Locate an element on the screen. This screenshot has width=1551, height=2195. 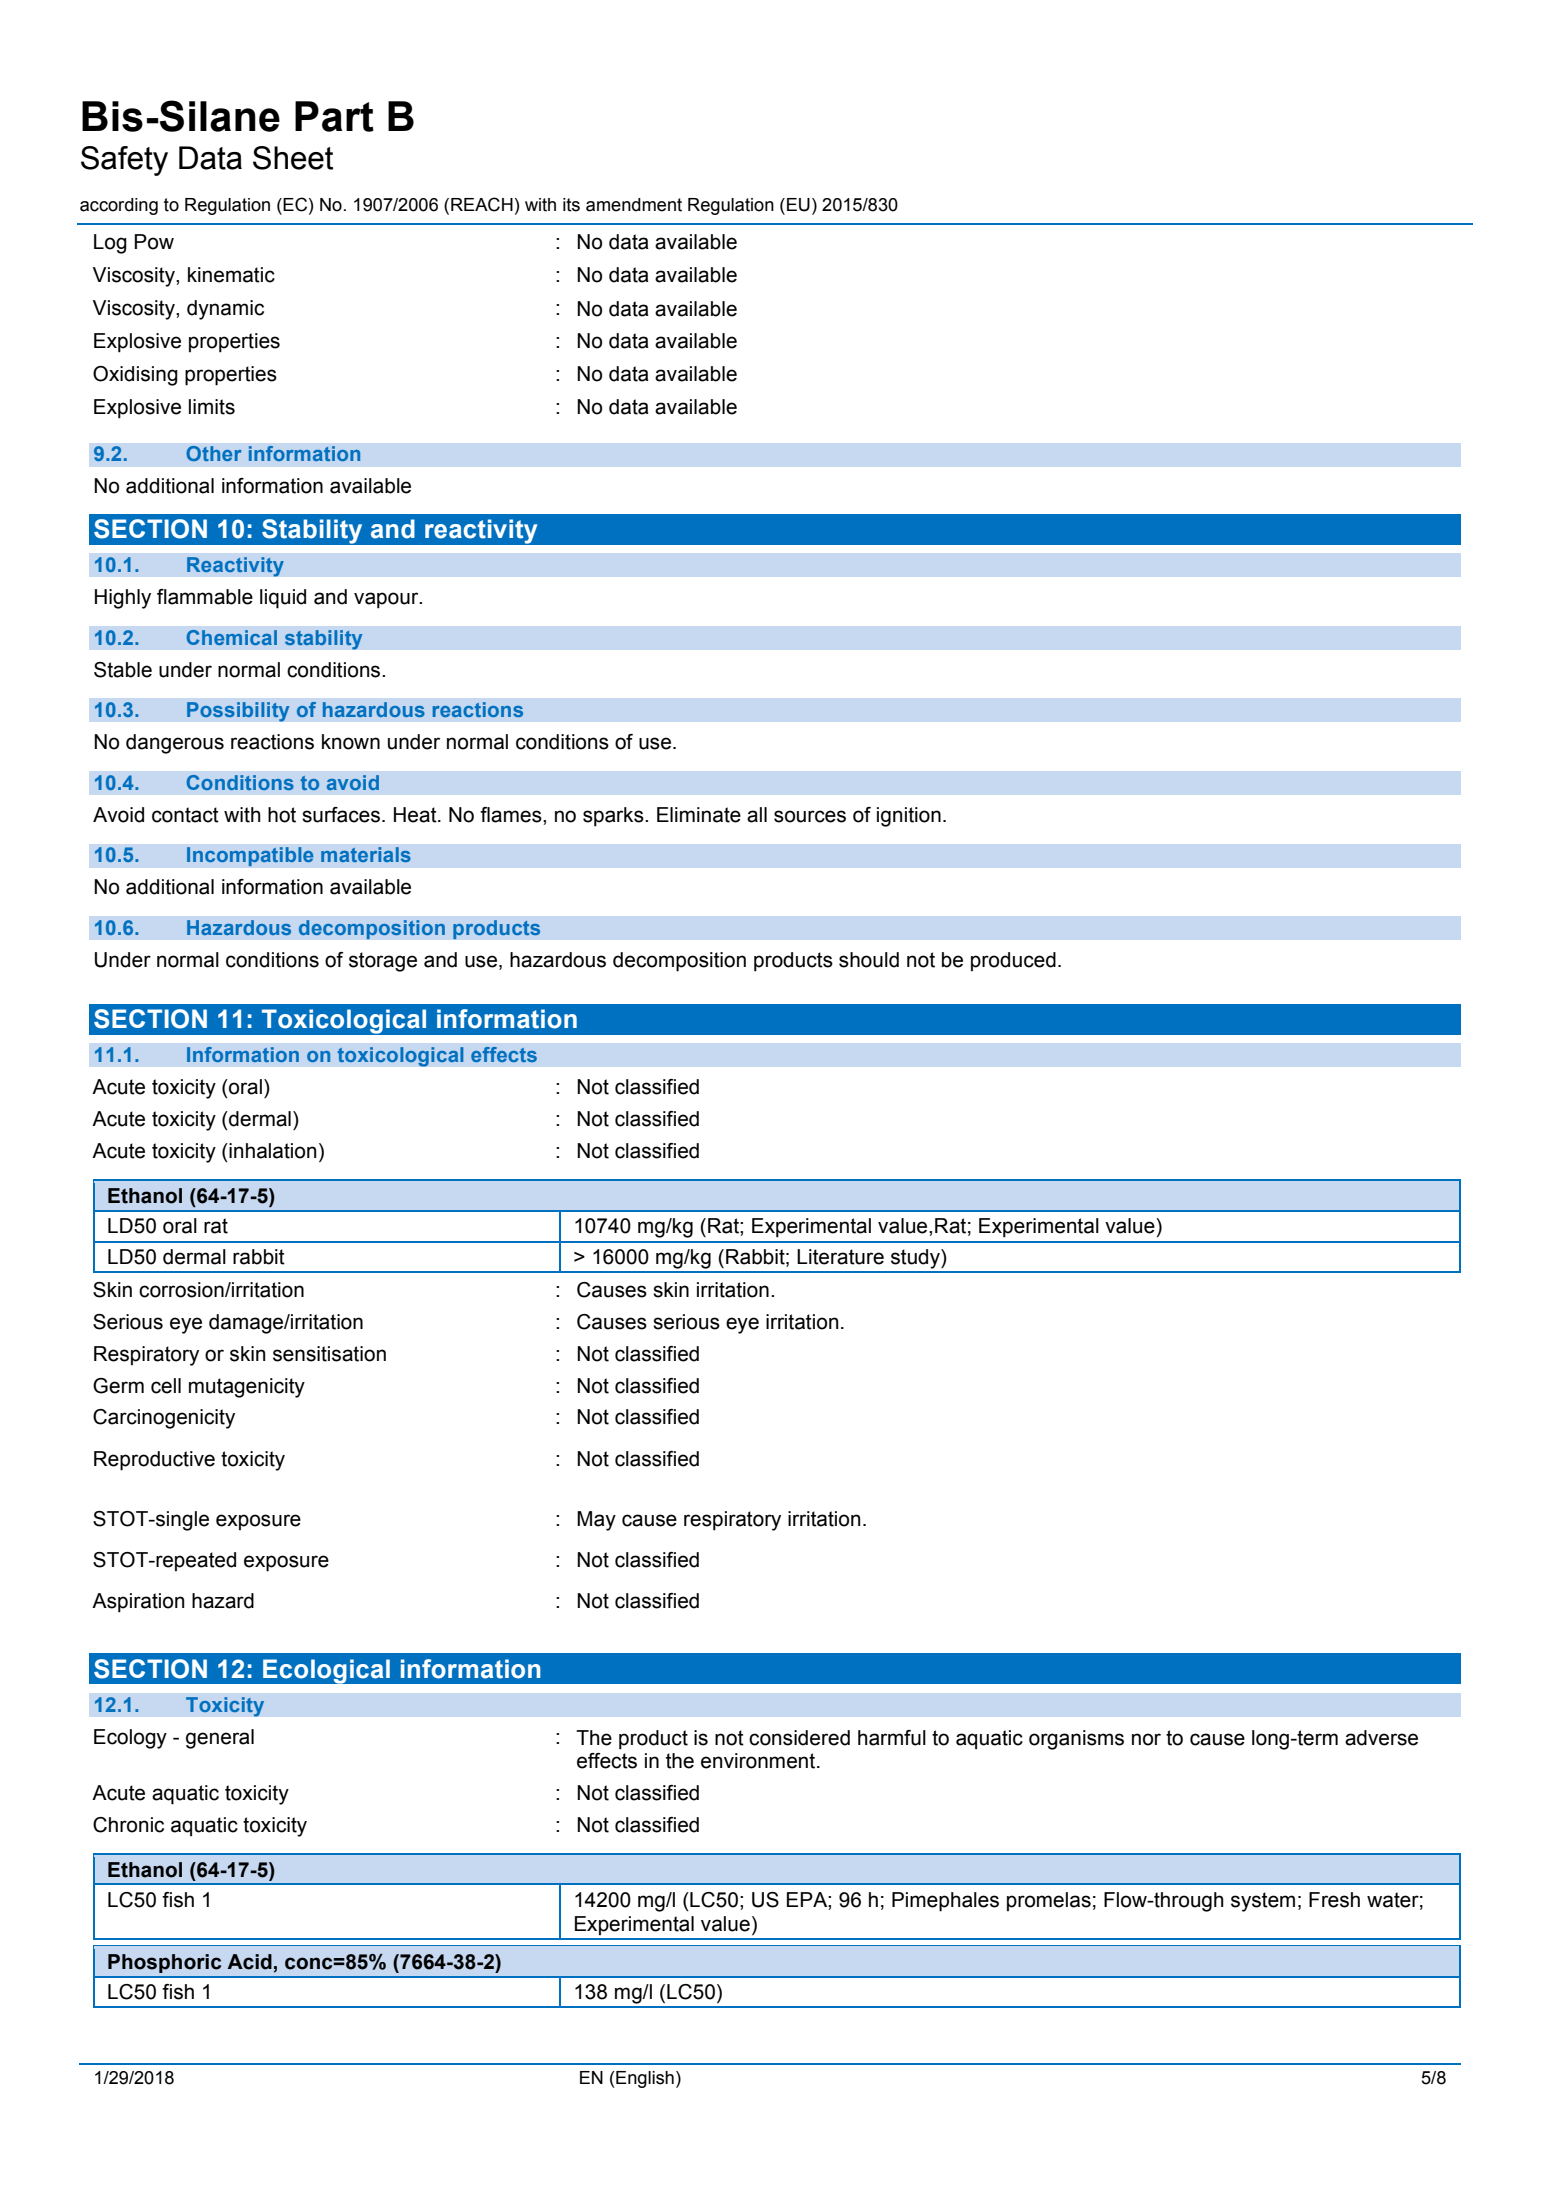
produced is located at coordinates (1013, 961).
